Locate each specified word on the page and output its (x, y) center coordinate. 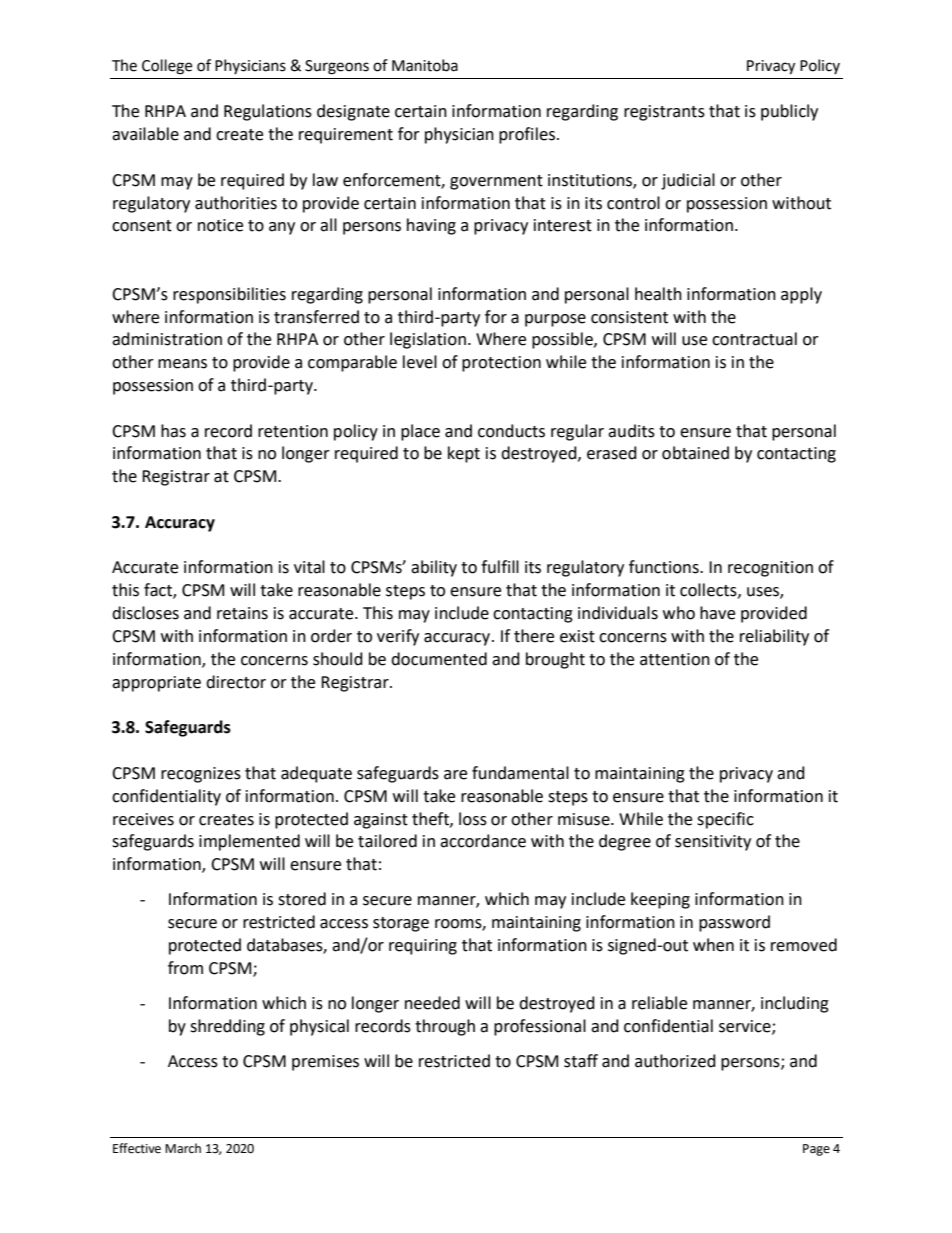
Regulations (268, 112)
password (734, 923)
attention (675, 659)
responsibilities (229, 295)
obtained (695, 453)
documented (439, 659)
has (173, 431)
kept (464, 454)
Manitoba (425, 65)
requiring (423, 947)
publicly (789, 112)
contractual (754, 339)
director (236, 682)
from (185, 968)
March (183, 1148)
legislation (428, 340)
